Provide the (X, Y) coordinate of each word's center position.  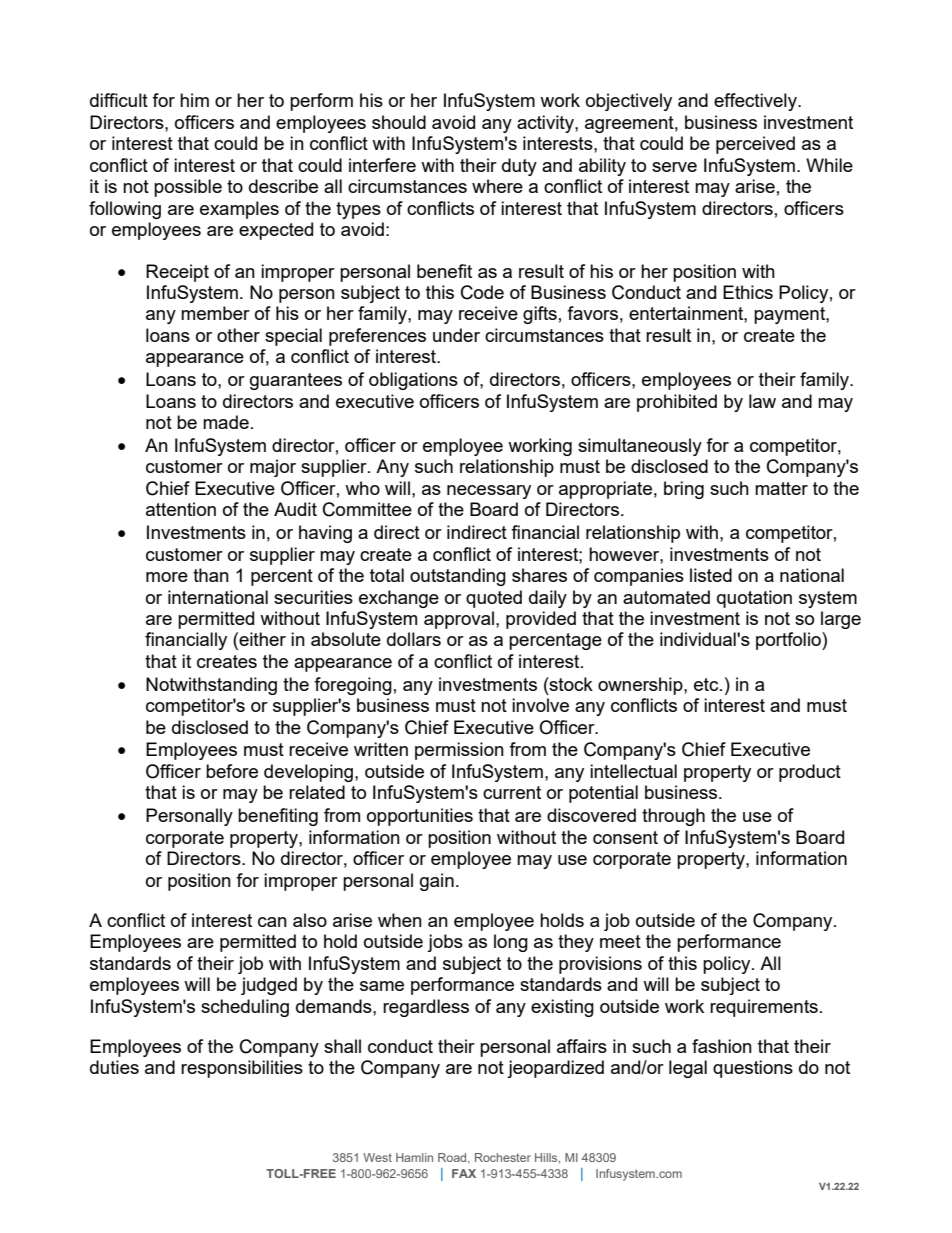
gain (437, 882)
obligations (413, 381)
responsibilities (242, 1069)
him (194, 100)
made (226, 422)
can (272, 922)
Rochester (503, 1157)
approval (459, 620)
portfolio (789, 641)
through (673, 817)
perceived (755, 145)
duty (519, 167)
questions (753, 1069)
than (211, 575)
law (762, 401)
